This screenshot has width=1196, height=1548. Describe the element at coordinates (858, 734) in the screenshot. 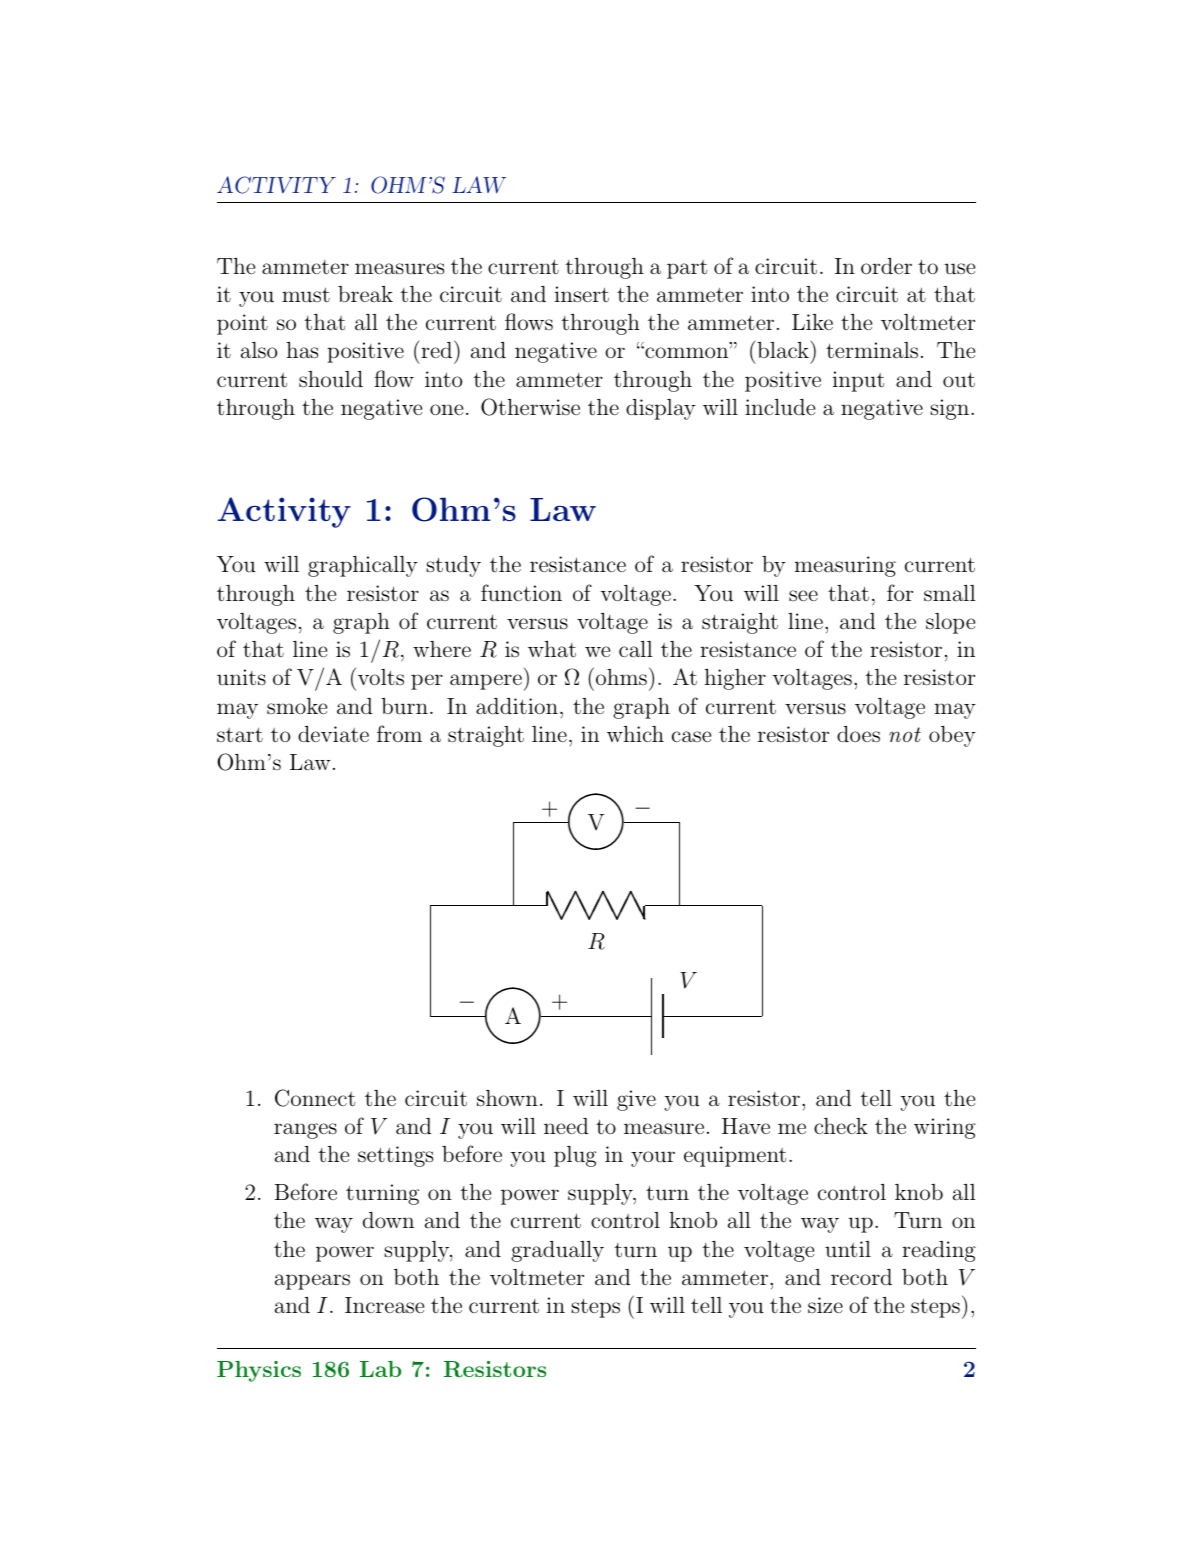

I see `does` at that location.
